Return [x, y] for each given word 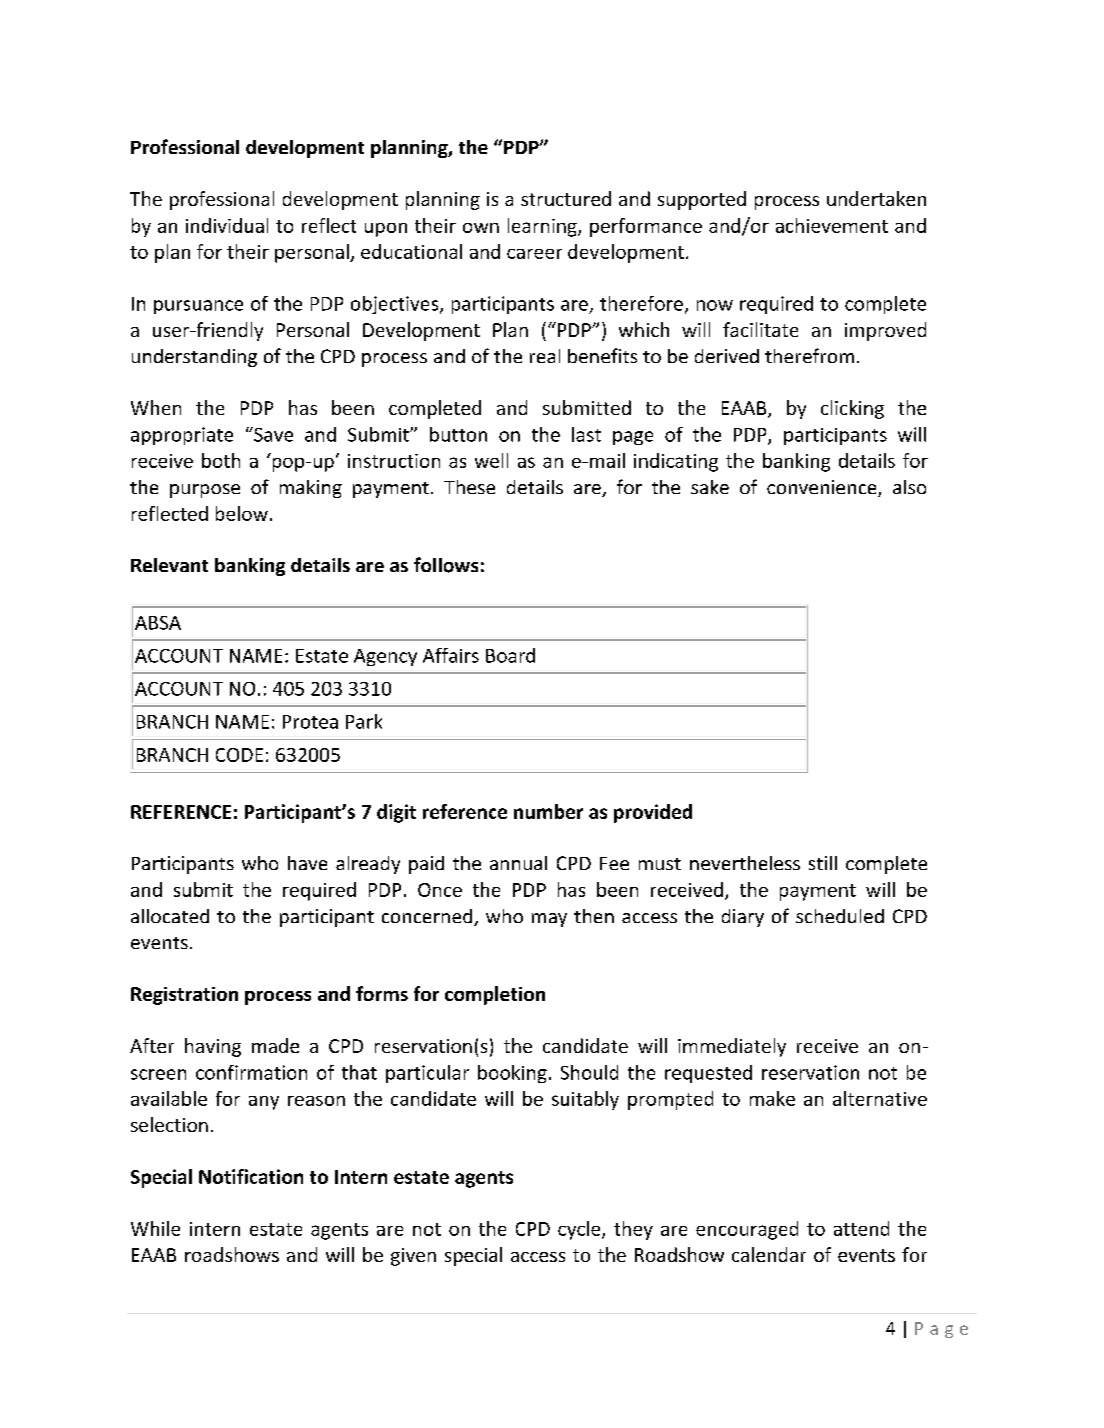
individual [227, 225]
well [491, 460]
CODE [239, 755]
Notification [251, 1176]
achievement [832, 225]
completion [495, 995]
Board [510, 655]
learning [543, 227]
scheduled [840, 916]
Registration [184, 996]
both [221, 460]
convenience [823, 488]
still [823, 863]
